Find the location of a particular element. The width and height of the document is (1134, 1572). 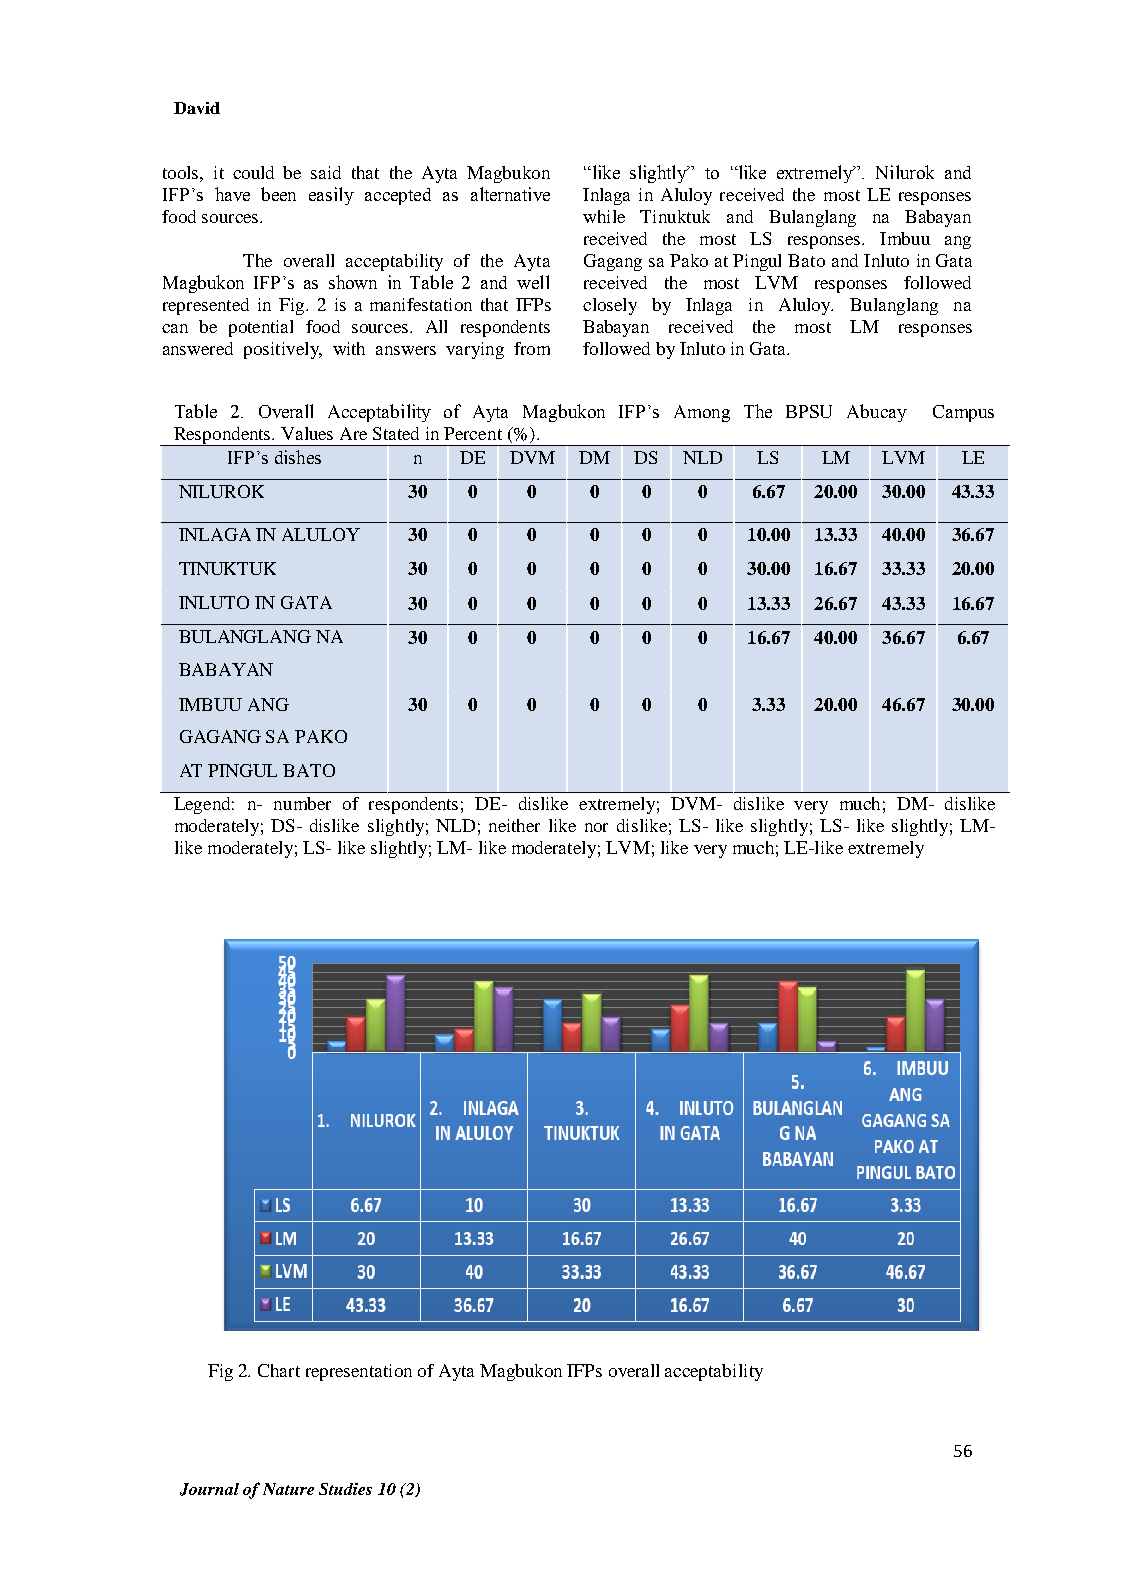

Among is located at coordinates (702, 413).
